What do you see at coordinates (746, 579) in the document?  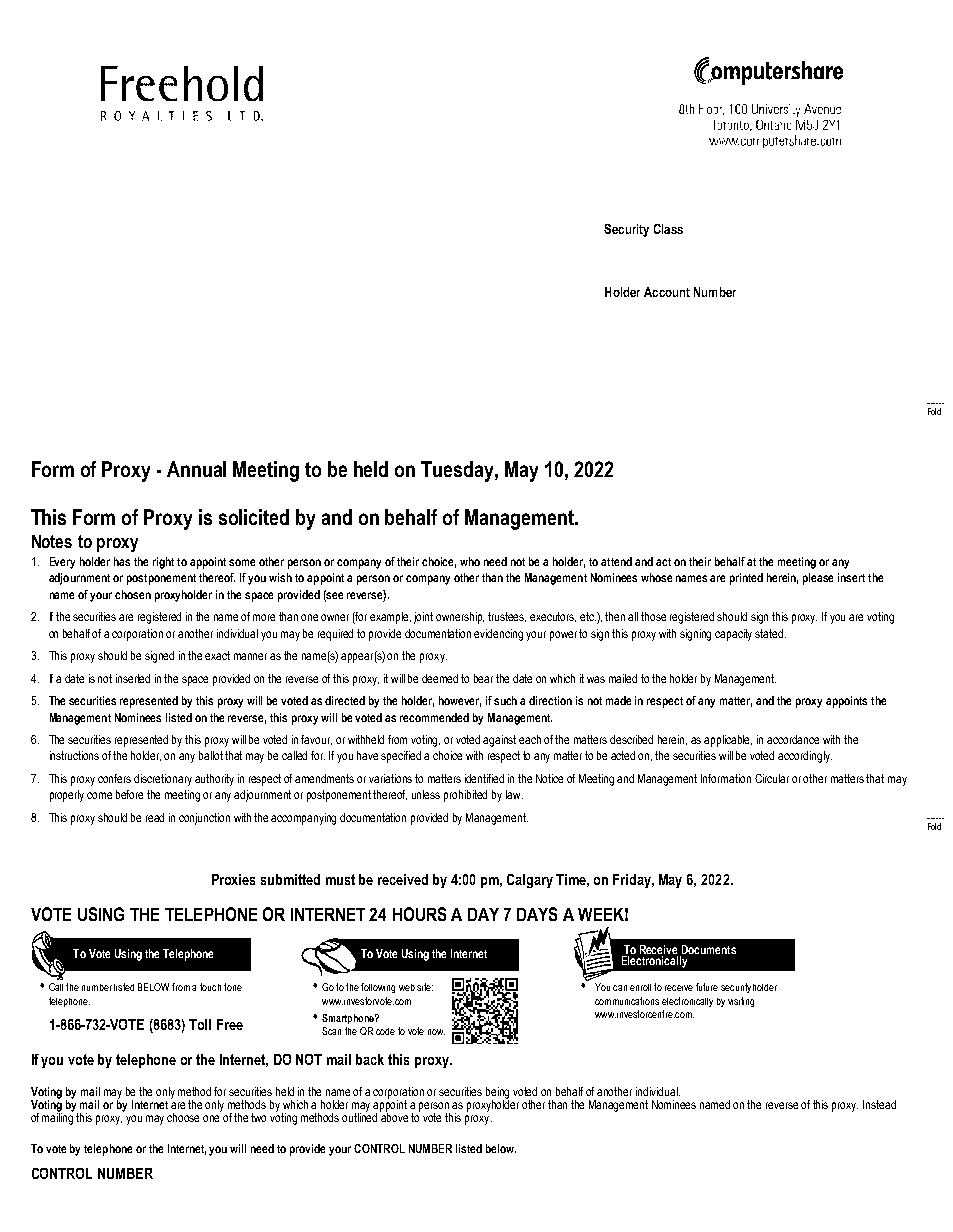 I see `printed` at bounding box center [746, 579].
